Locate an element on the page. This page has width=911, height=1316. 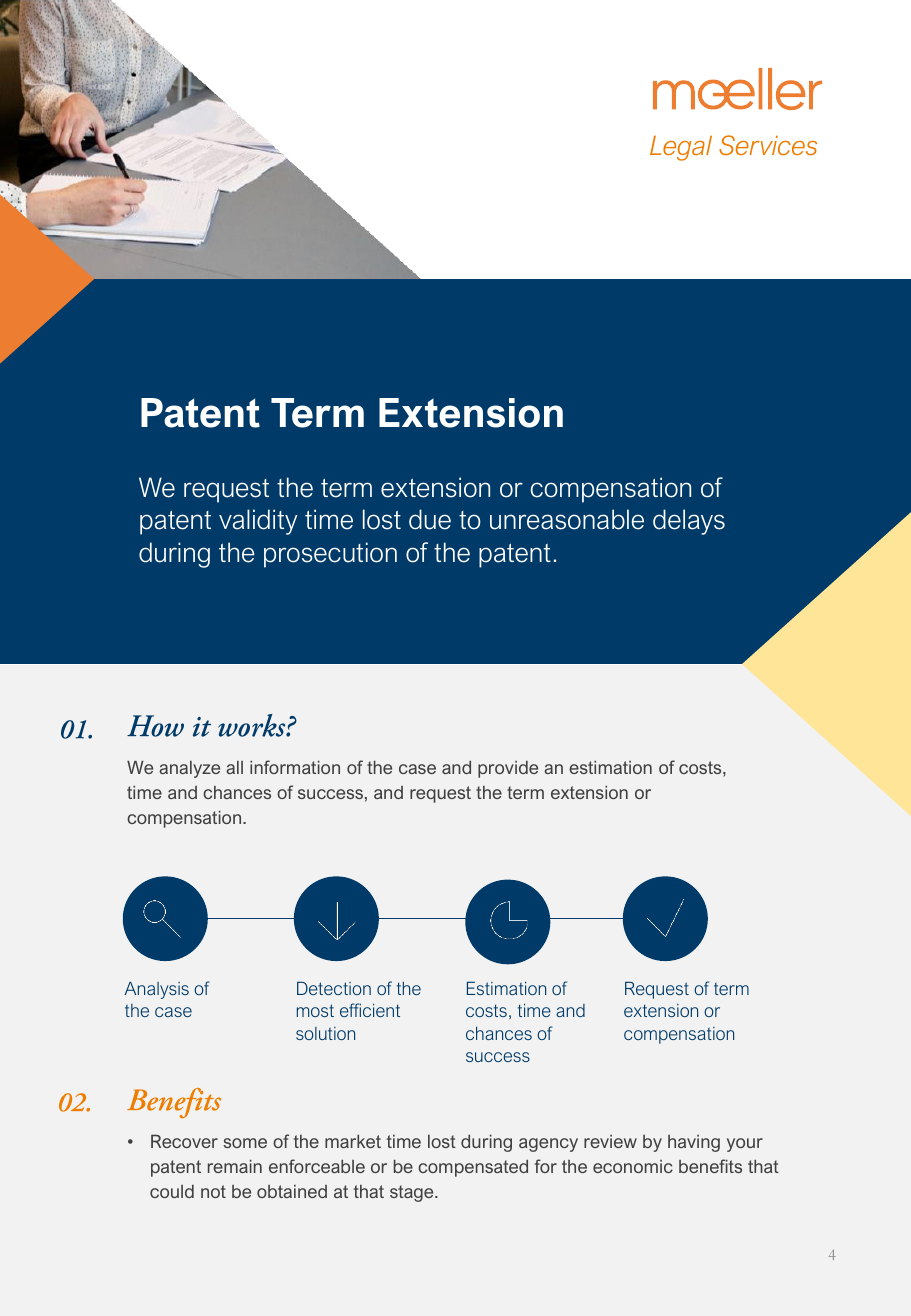
prosecution is located at coordinates (330, 555).
